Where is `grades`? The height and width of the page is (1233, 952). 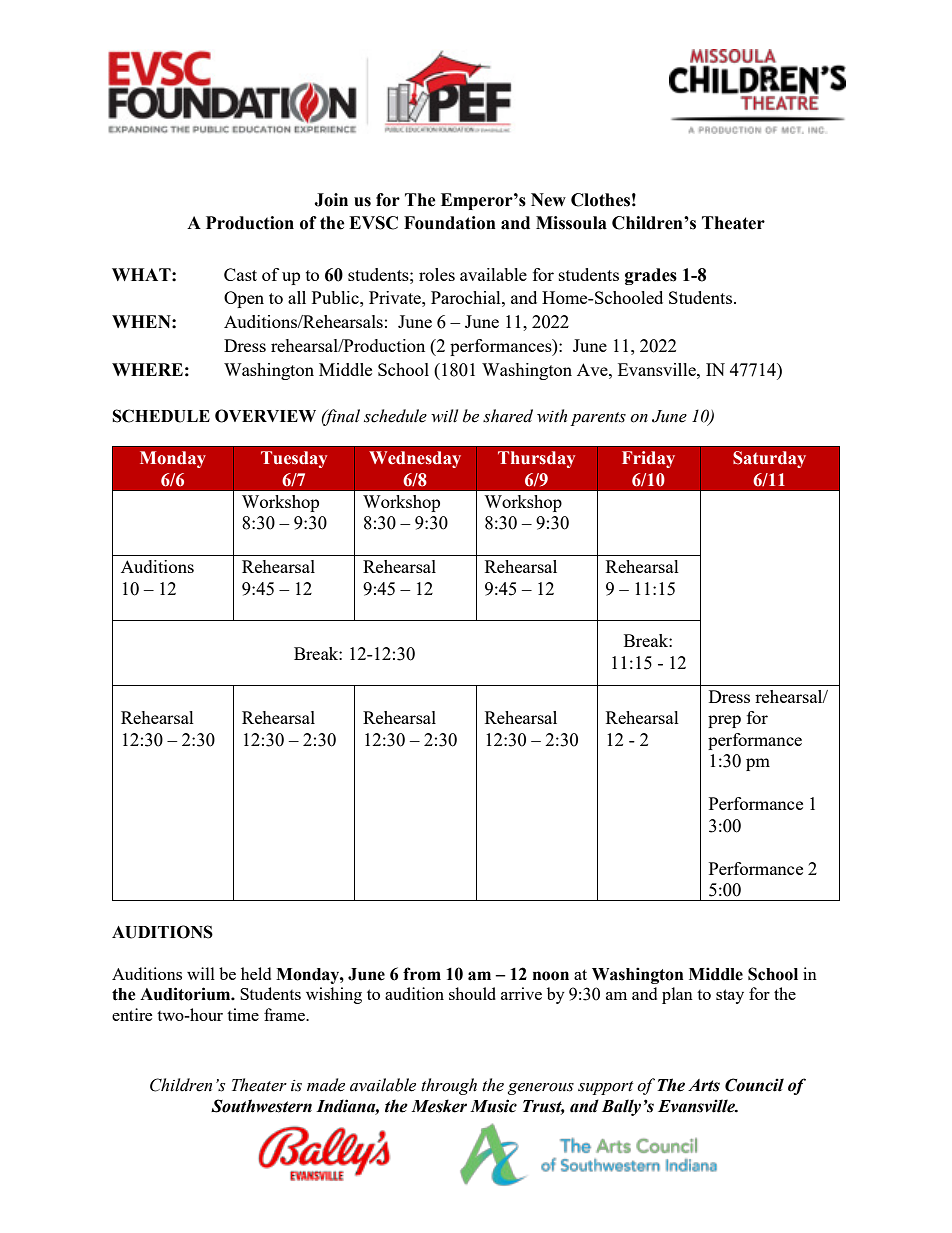 grades is located at coordinates (651, 276).
